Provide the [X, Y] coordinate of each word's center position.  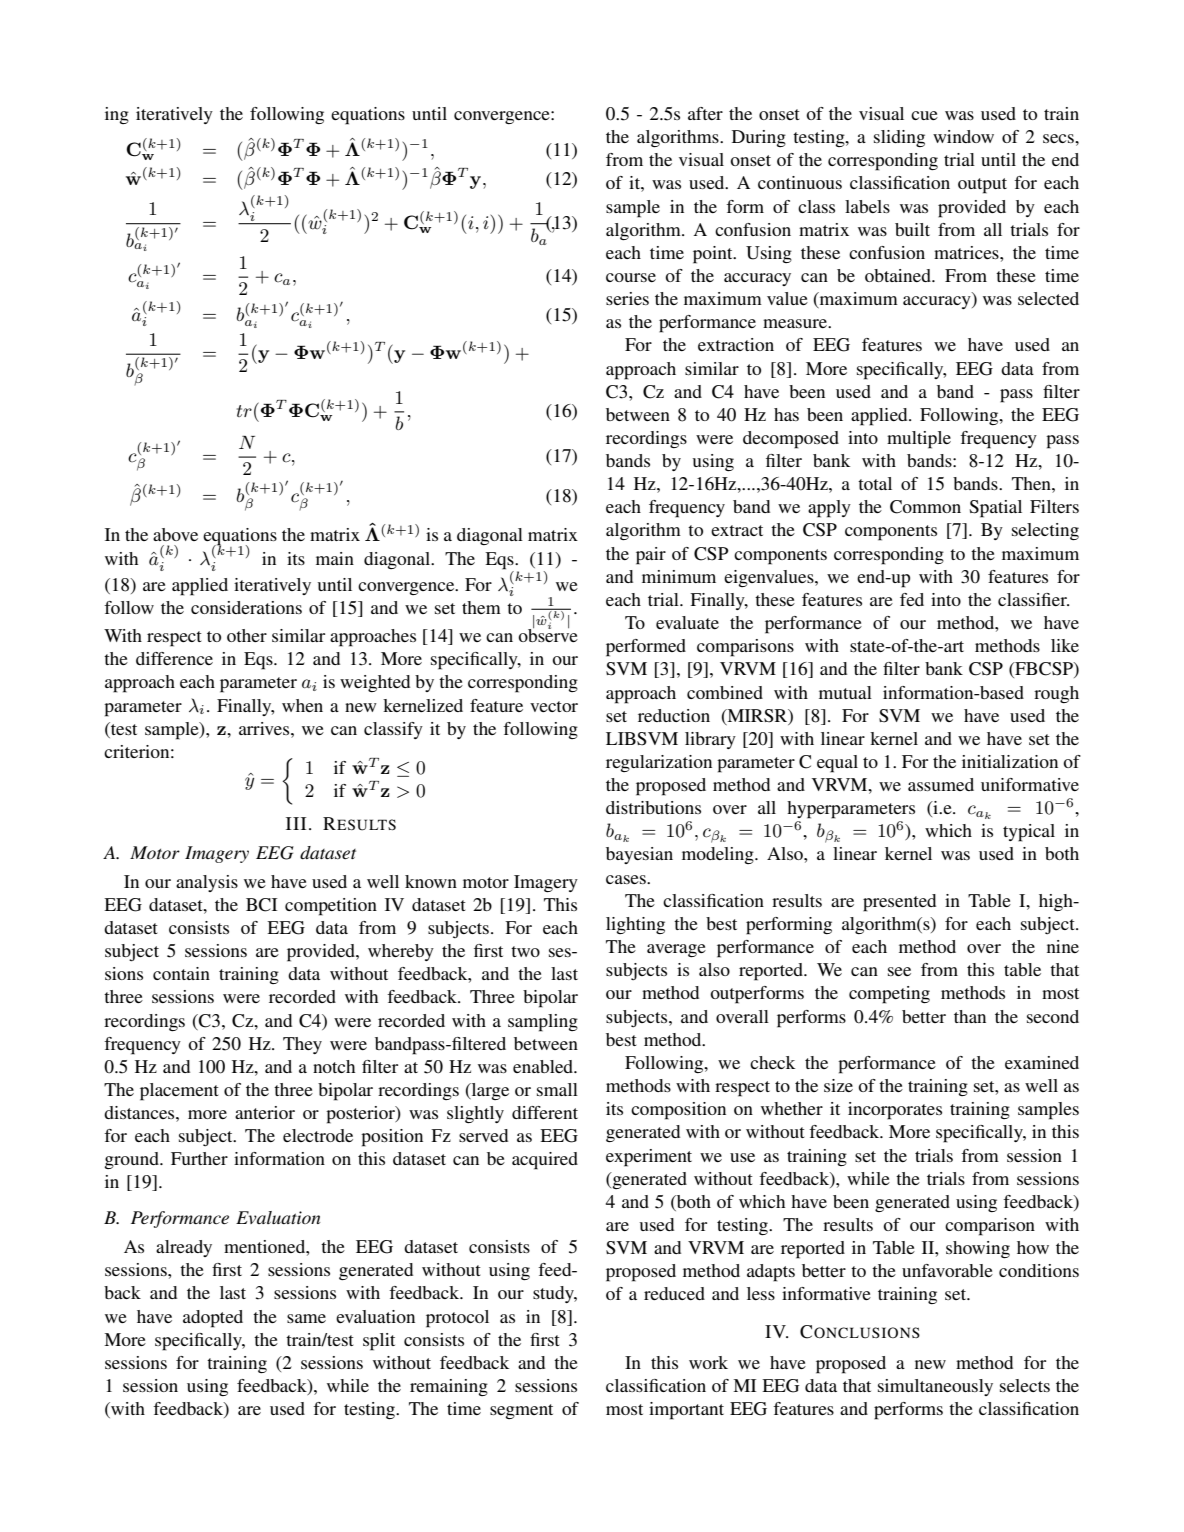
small [557, 1089]
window [963, 136]
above [175, 534]
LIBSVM [642, 739]
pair [651, 556]
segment [521, 1411]
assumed [941, 784]
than [970, 1016]
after [705, 113]
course [631, 277]
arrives [265, 728]
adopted [213, 1319]
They [302, 1045]
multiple [919, 440]
